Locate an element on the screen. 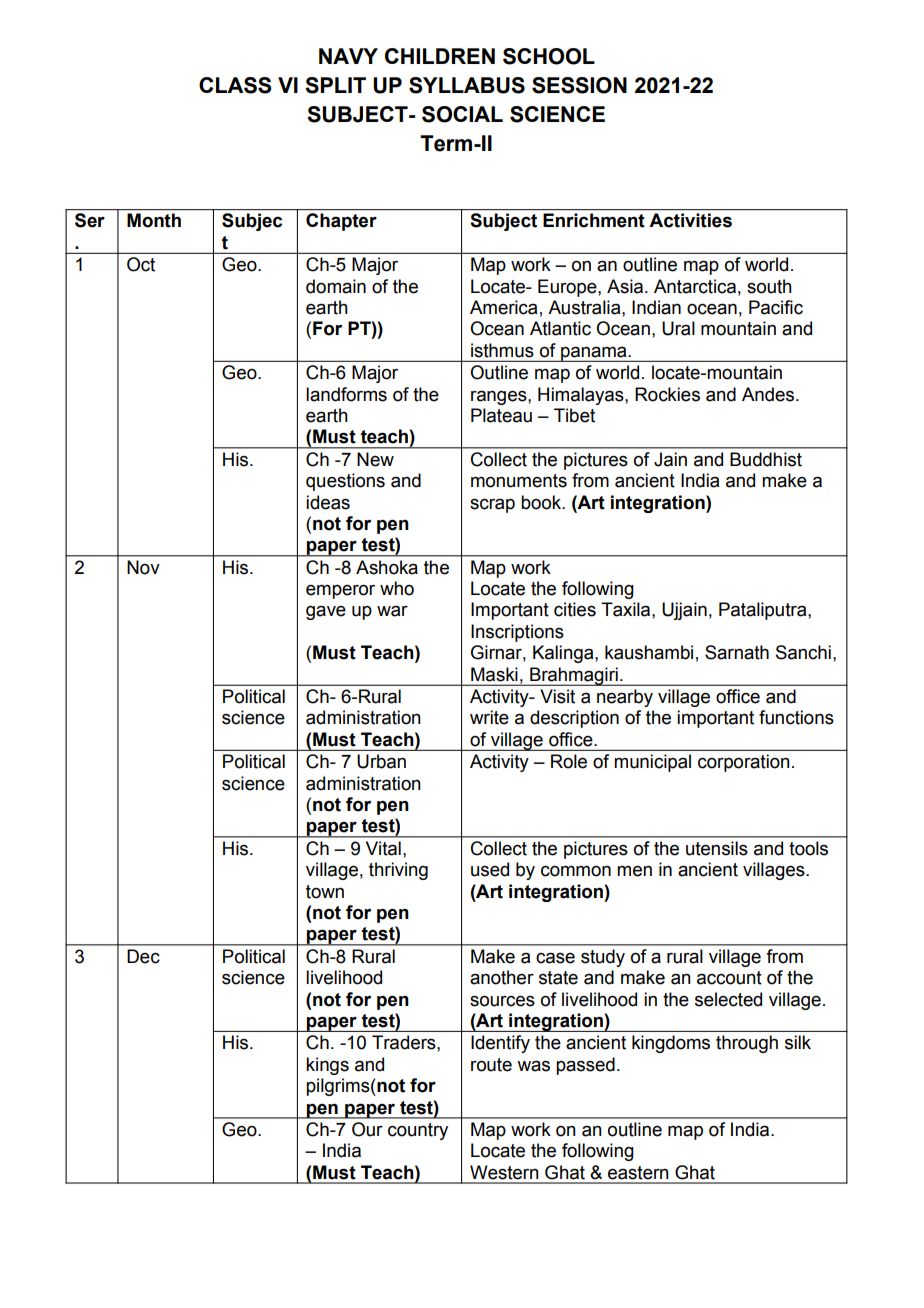 The height and width of the screenshot is (1308, 924). CLASS is located at coordinates (235, 85).
